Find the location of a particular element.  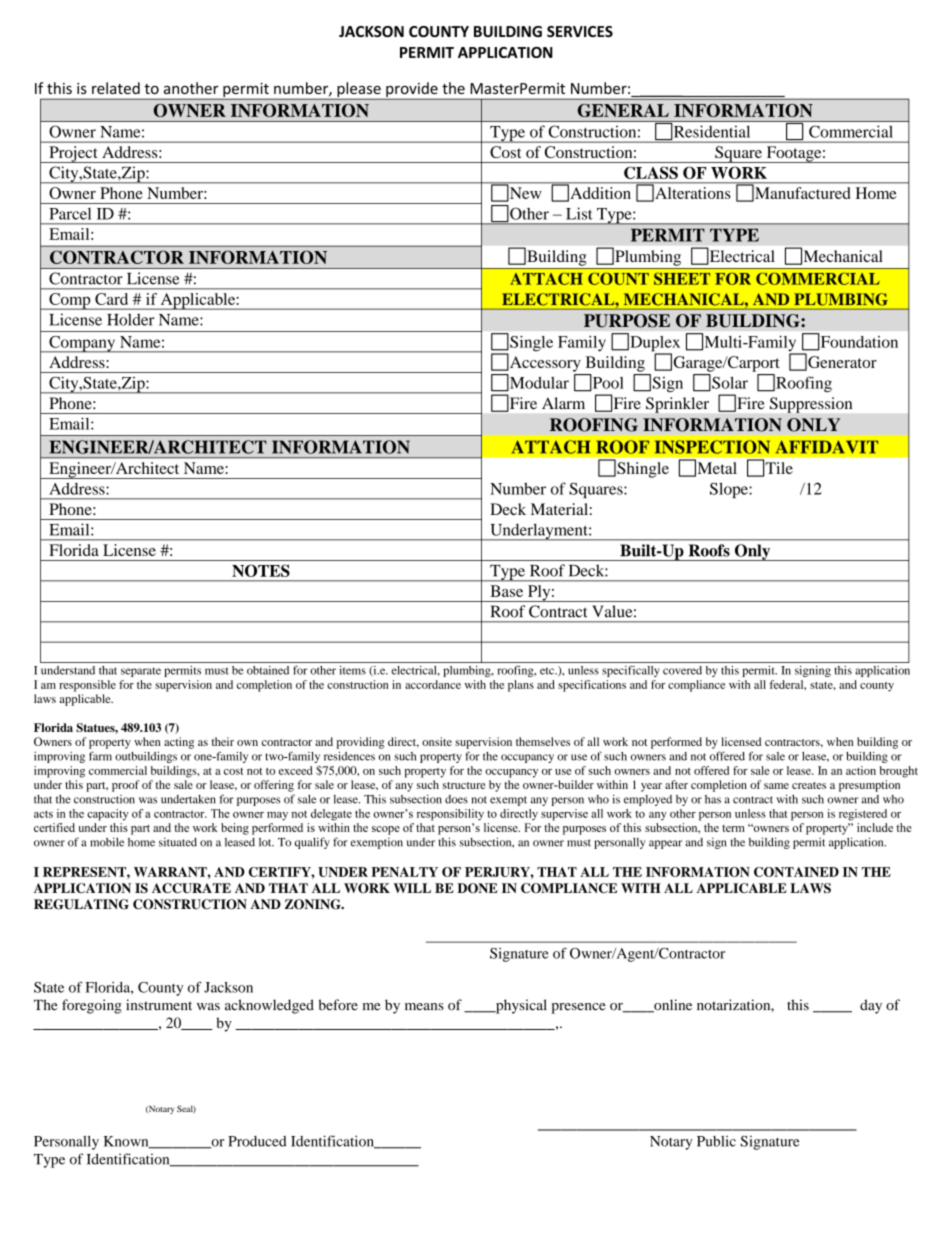

Base is located at coordinates (506, 591).
